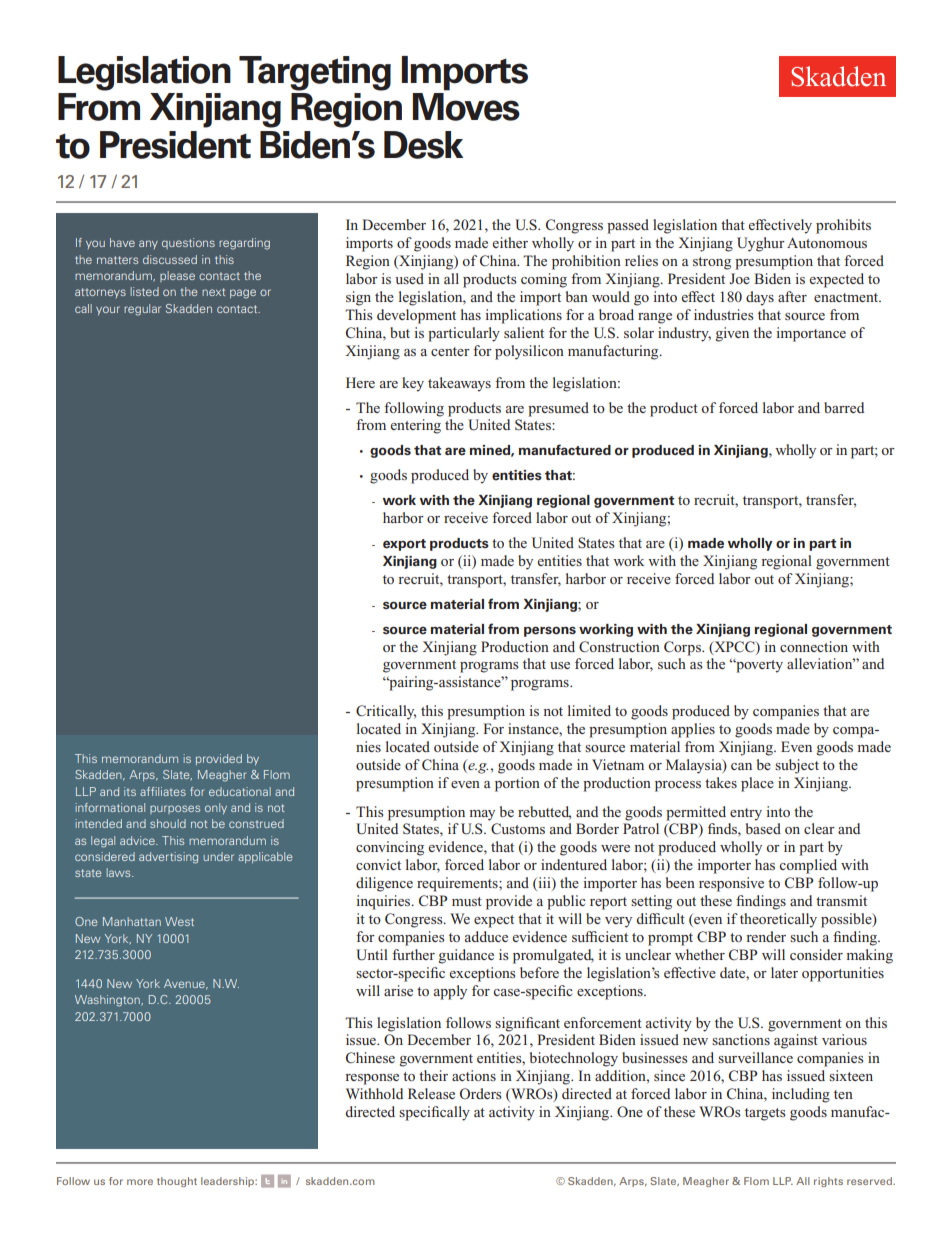 The height and width of the page is (1233, 952). Describe the element at coordinates (177, 1182) in the page. I see `thought` at that location.
